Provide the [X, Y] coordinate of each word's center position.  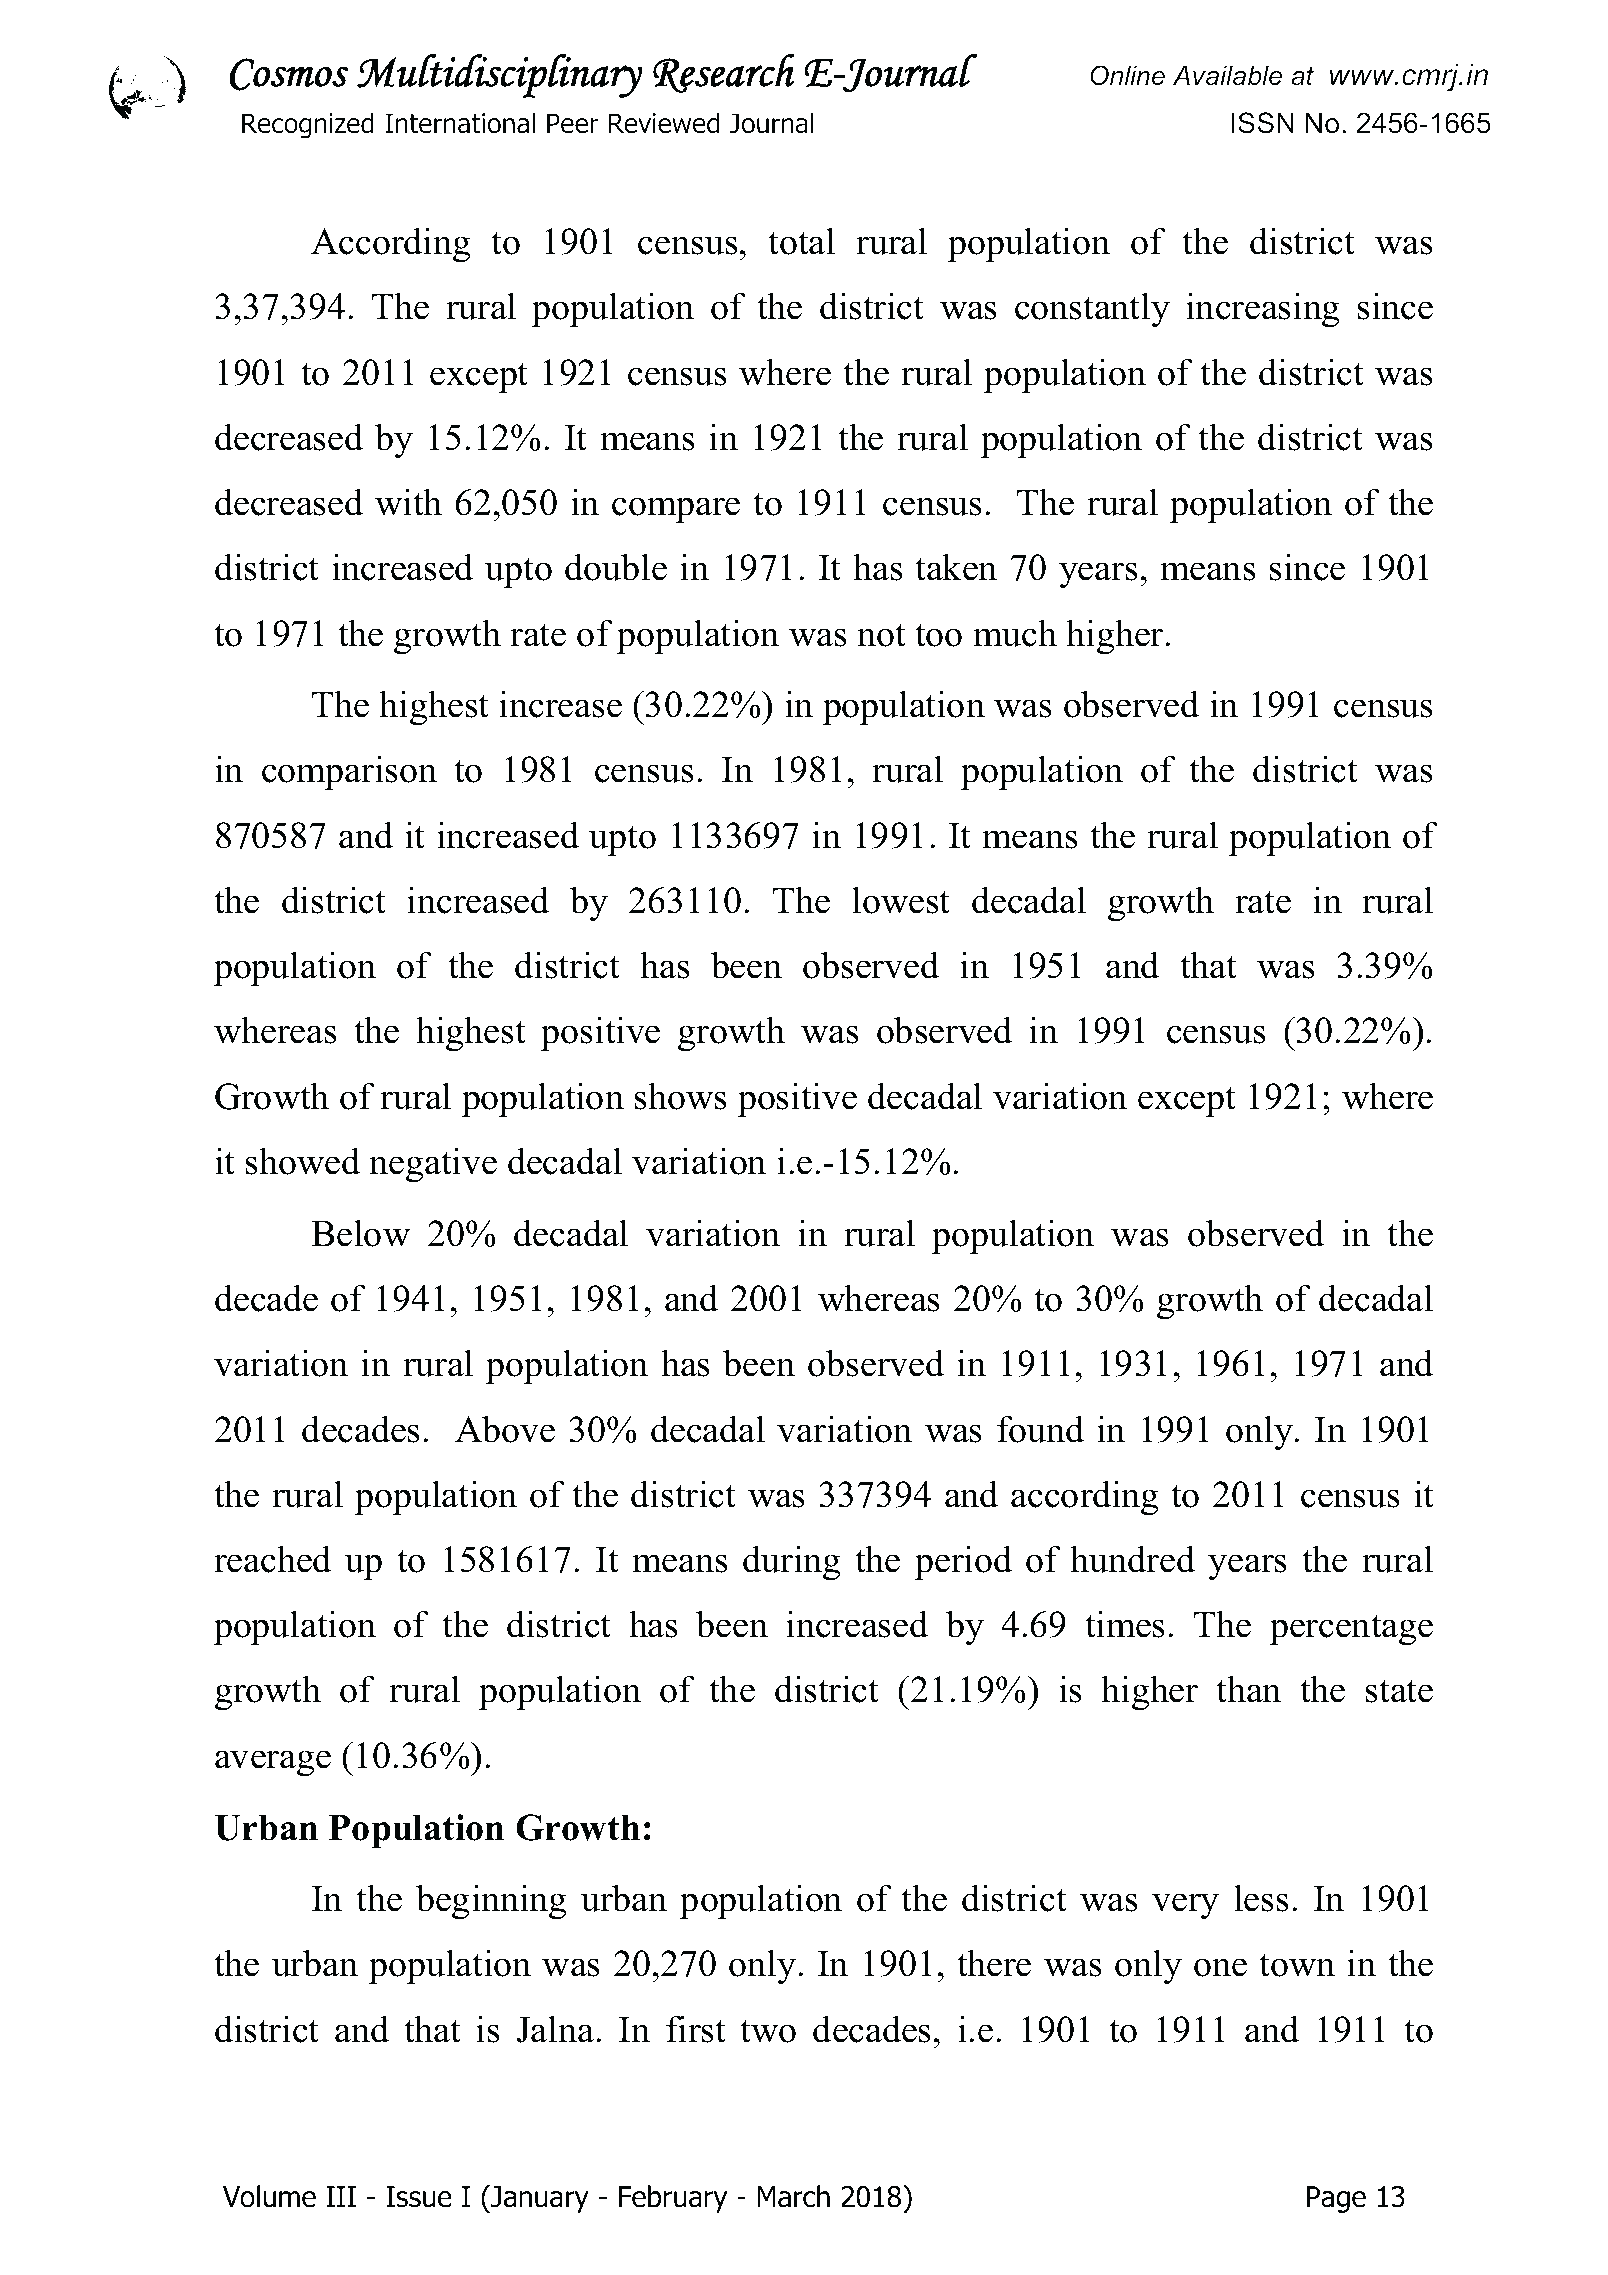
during [792, 1562]
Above [505, 1429]
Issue [419, 2197]
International [460, 123]
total [801, 241]
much [1015, 633]
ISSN [1263, 123]
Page [1336, 2199]
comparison [349, 772]
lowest [900, 900]
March [793, 2196]
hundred [1132, 1559]
